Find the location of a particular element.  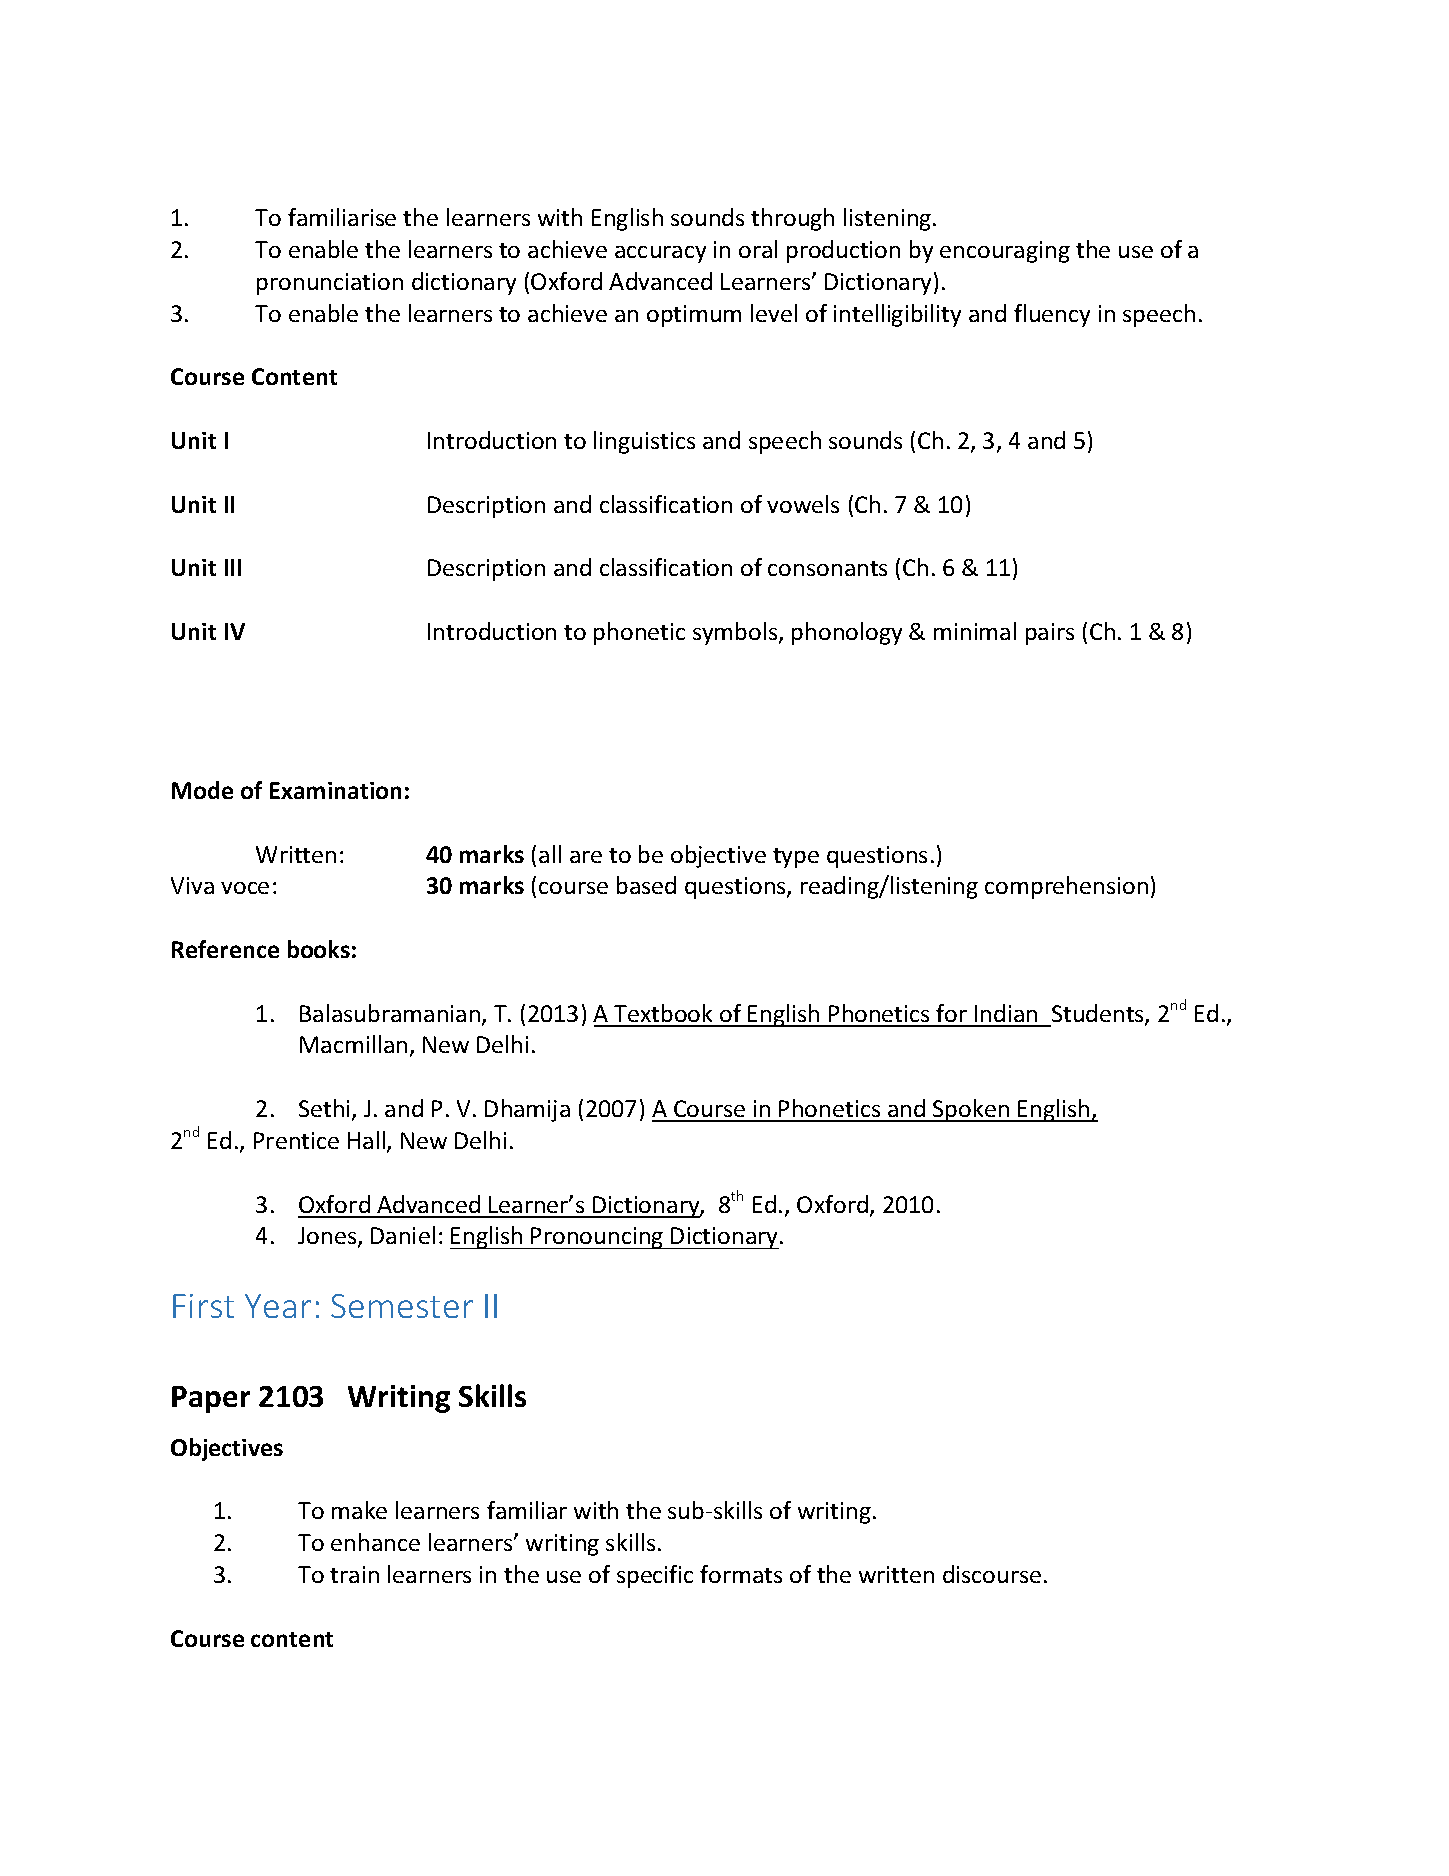

accuracy is located at coordinates (660, 254).
